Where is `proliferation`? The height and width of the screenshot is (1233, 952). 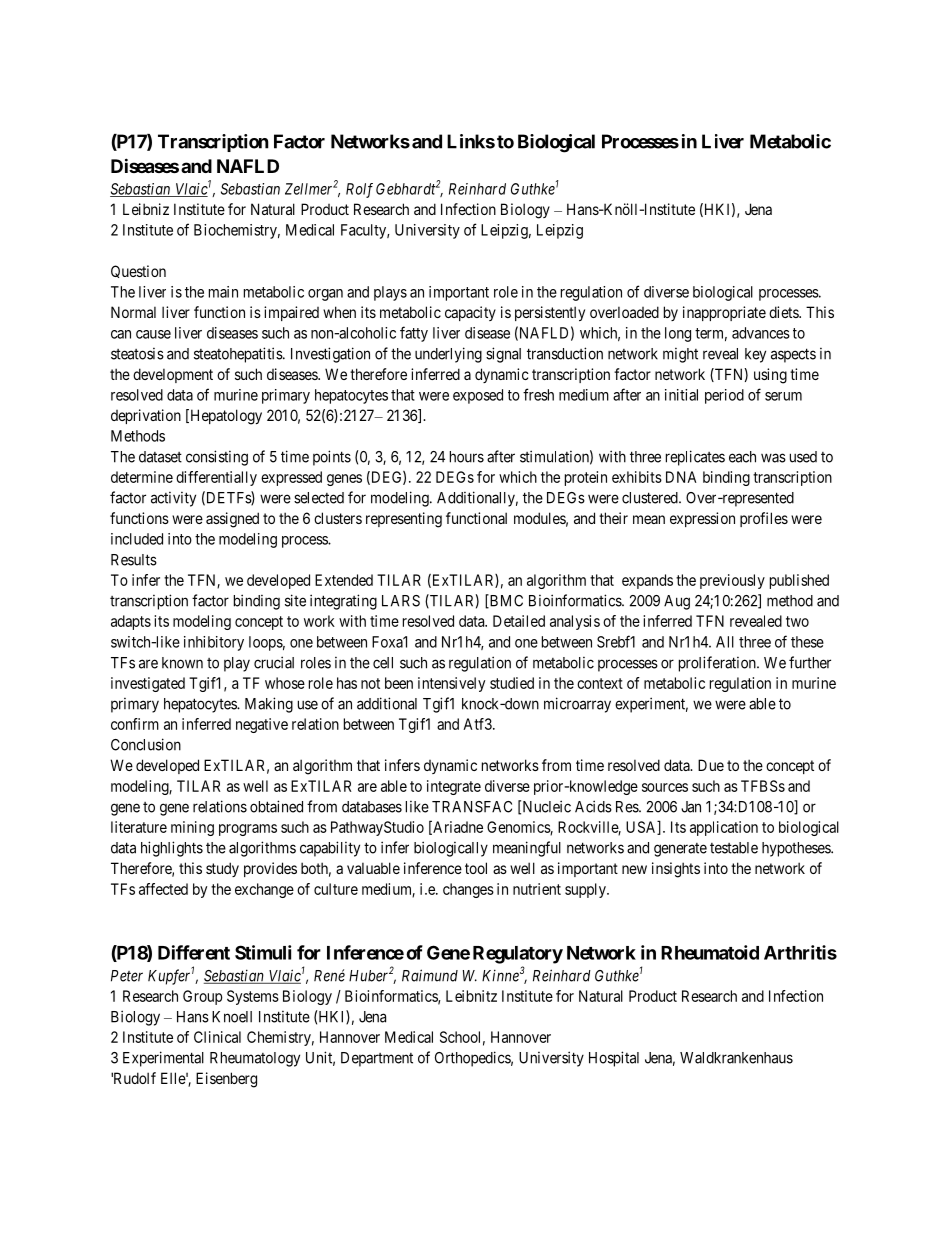 proliferation is located at coordinates (718, 664).
